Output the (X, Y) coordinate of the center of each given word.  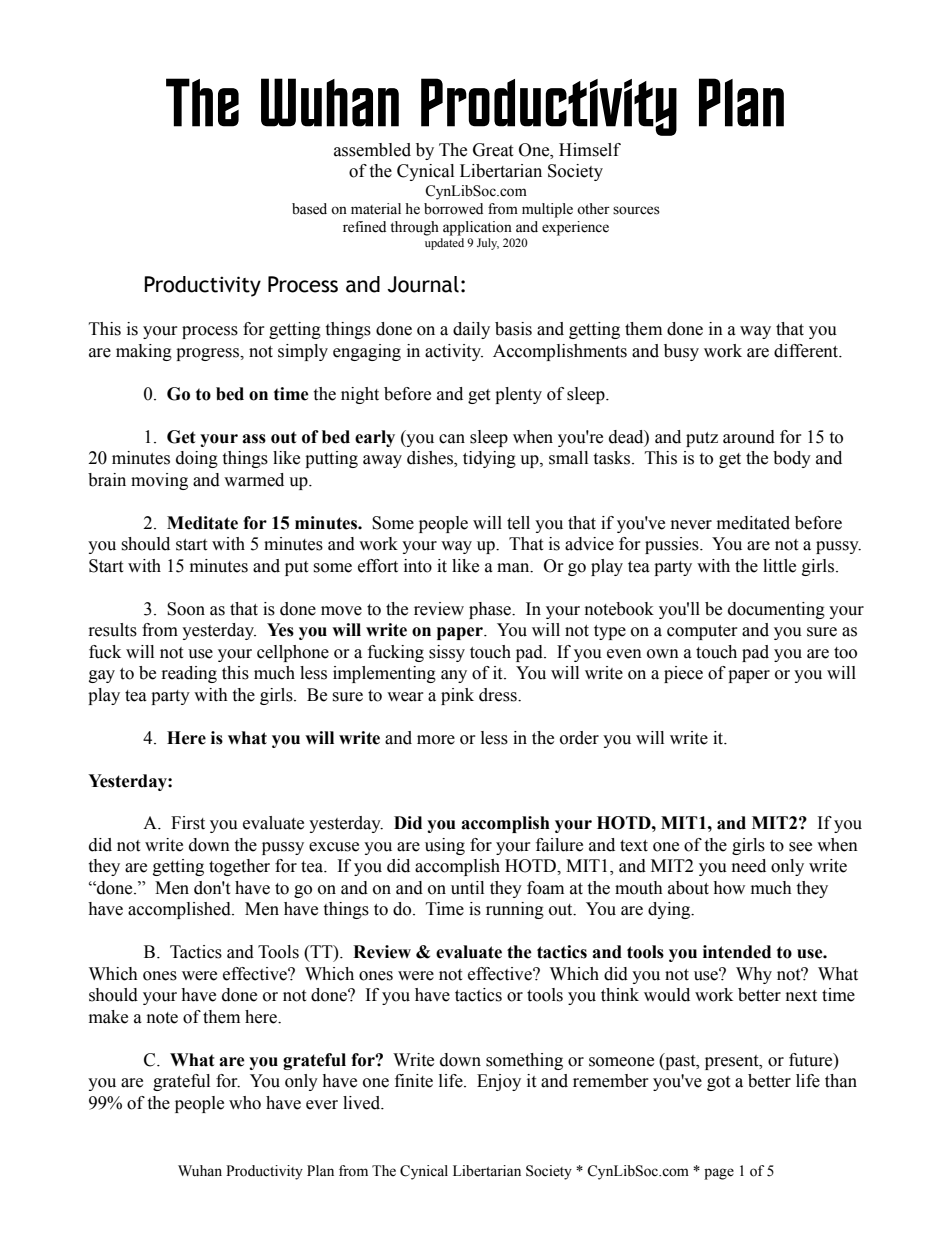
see (800, 847)
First (188, 823)
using (445, 846)
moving (159, 481)
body (792, 459)
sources (636, 210)
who (245, 1103)
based (309, 209)
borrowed (453, 209)
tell (518, 523)
